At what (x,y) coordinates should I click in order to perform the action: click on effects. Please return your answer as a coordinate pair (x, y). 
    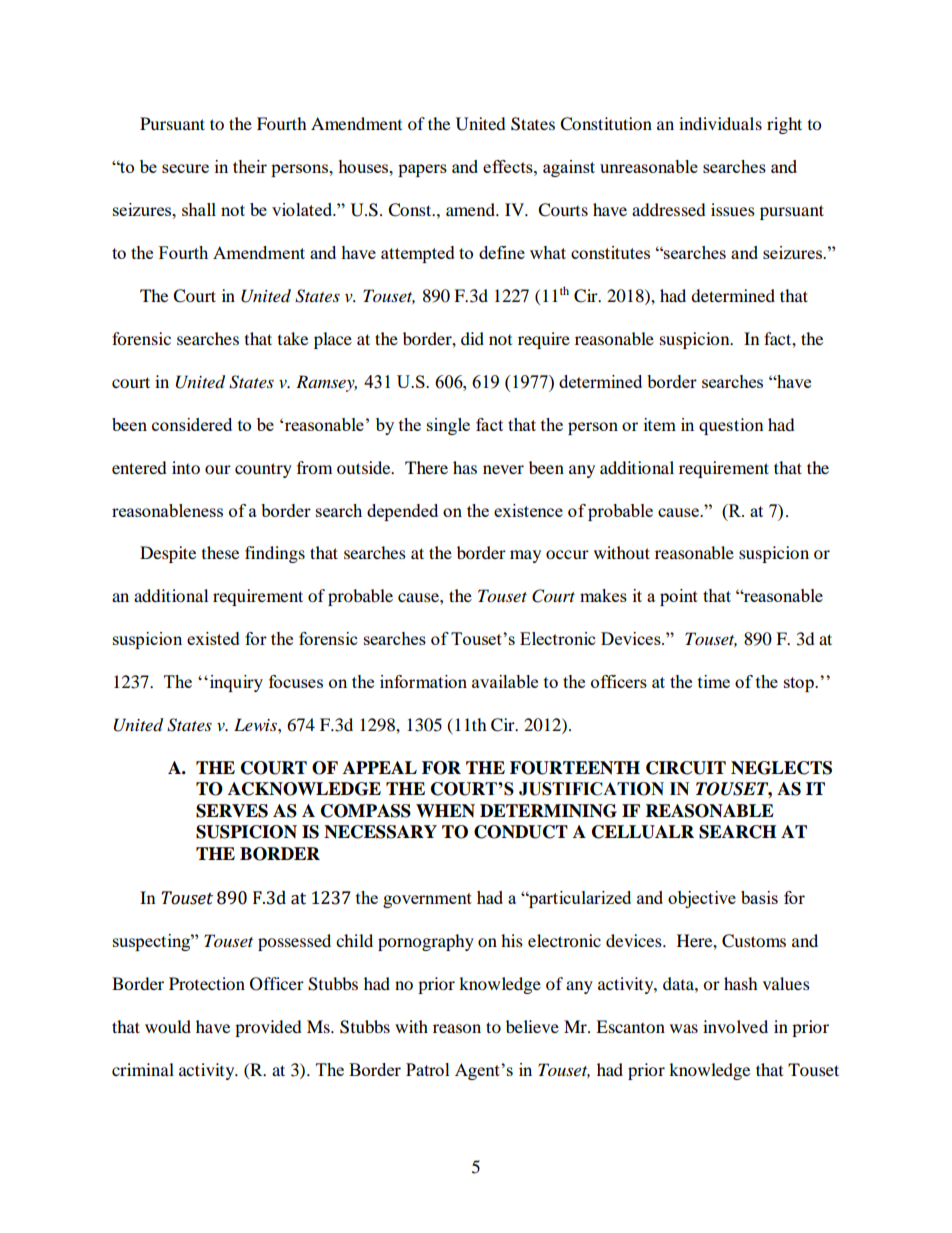
    Looking at the image, I should click on (509, 166).
